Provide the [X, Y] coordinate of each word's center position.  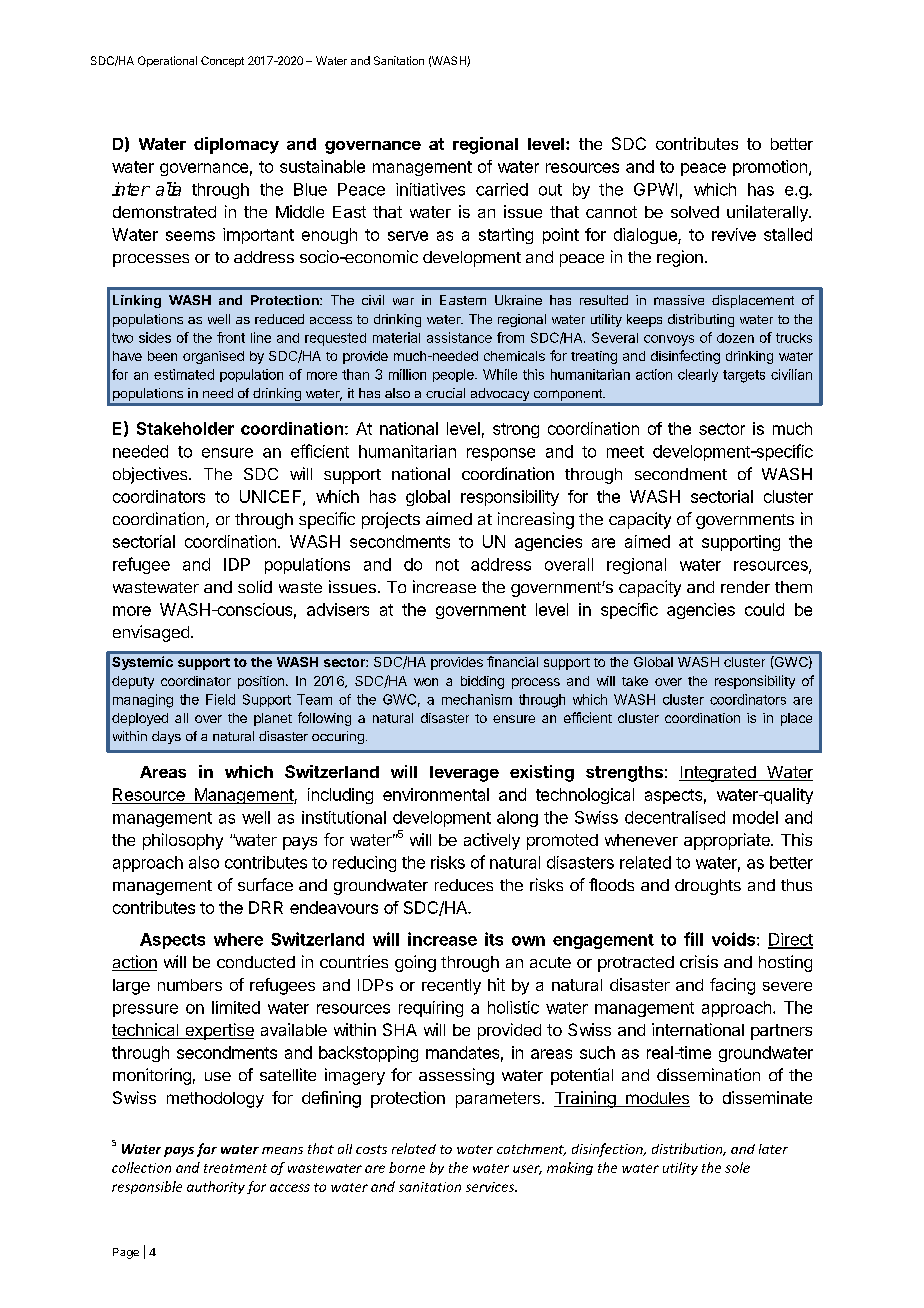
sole [737, 1167]
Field [220, 699]
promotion [770, 168]
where [238, 939]
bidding [482, 682]
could [764, 609]
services [491, 1187]
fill [693, 939]
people [454, 375]
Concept [222, 61]
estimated [184, 374]
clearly [698, 375]
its [494, 939]
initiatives [430, 189]
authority [216, 1187]
